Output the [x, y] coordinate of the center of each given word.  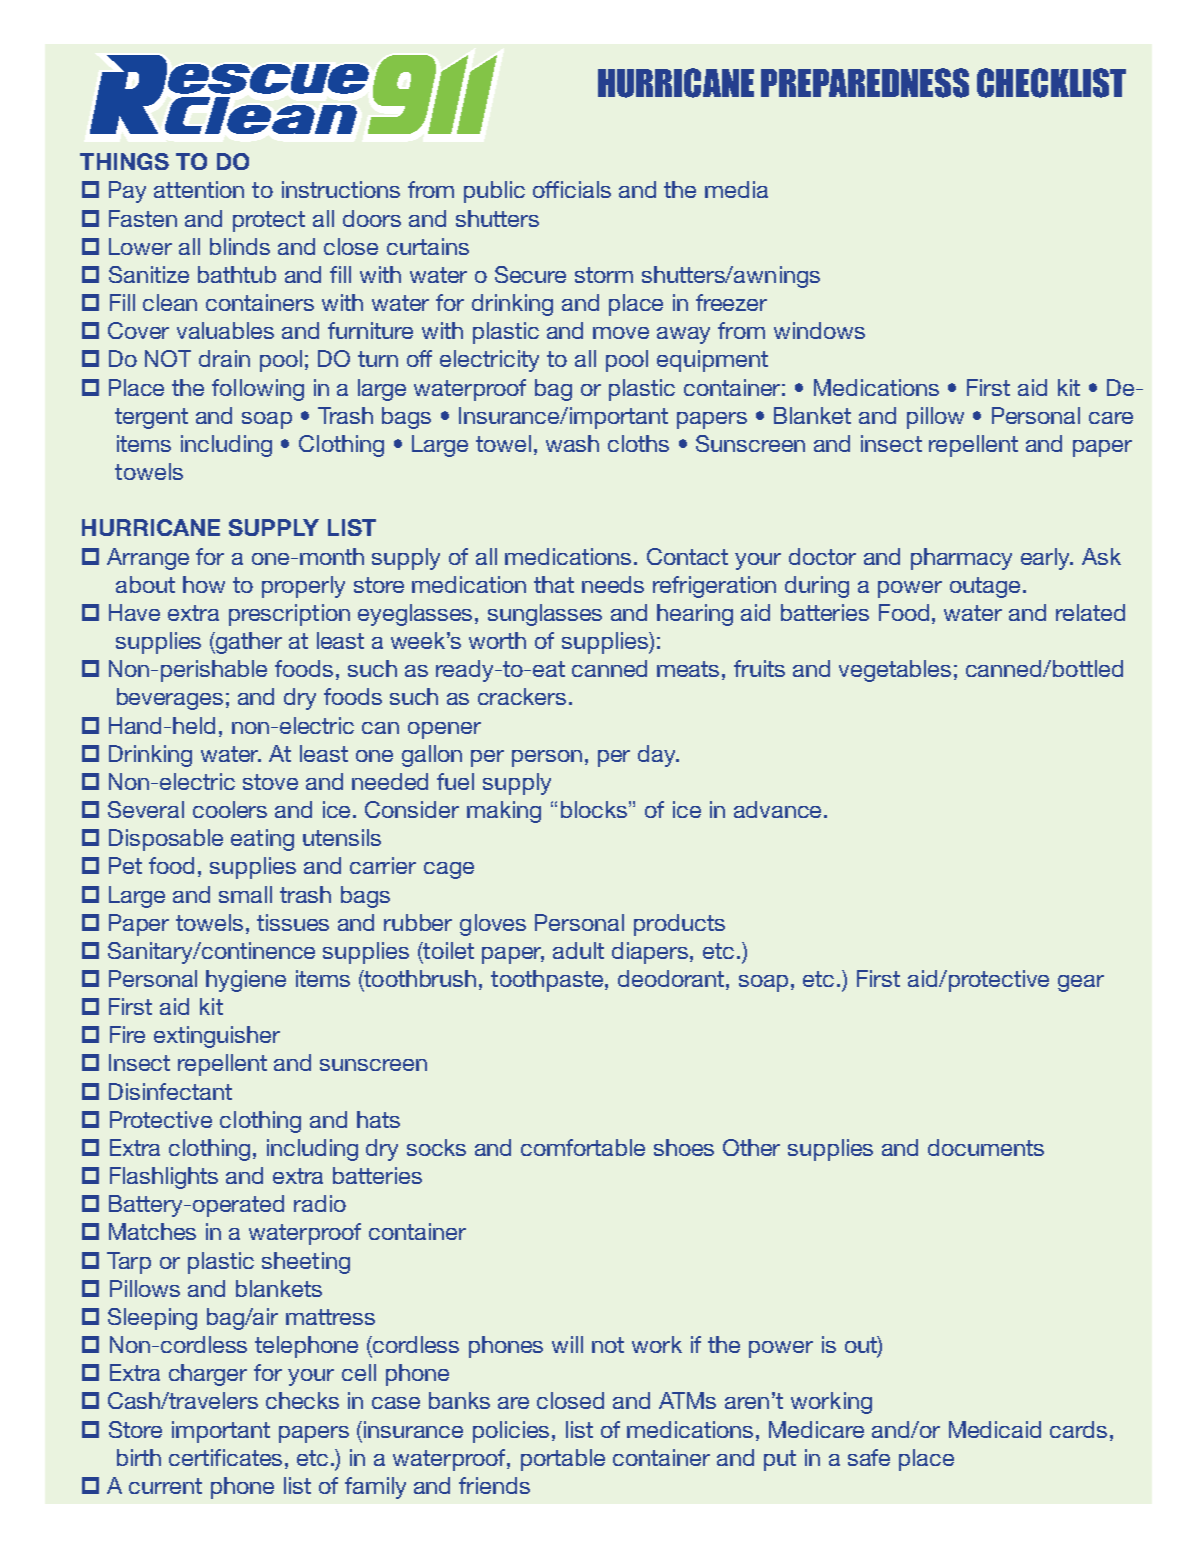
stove [270, 782]
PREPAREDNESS [865, 83]
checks [302, 1400]
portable [563, 1460]
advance [779, 809]
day [658, 756]
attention [199, 189]
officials [572, 189]
